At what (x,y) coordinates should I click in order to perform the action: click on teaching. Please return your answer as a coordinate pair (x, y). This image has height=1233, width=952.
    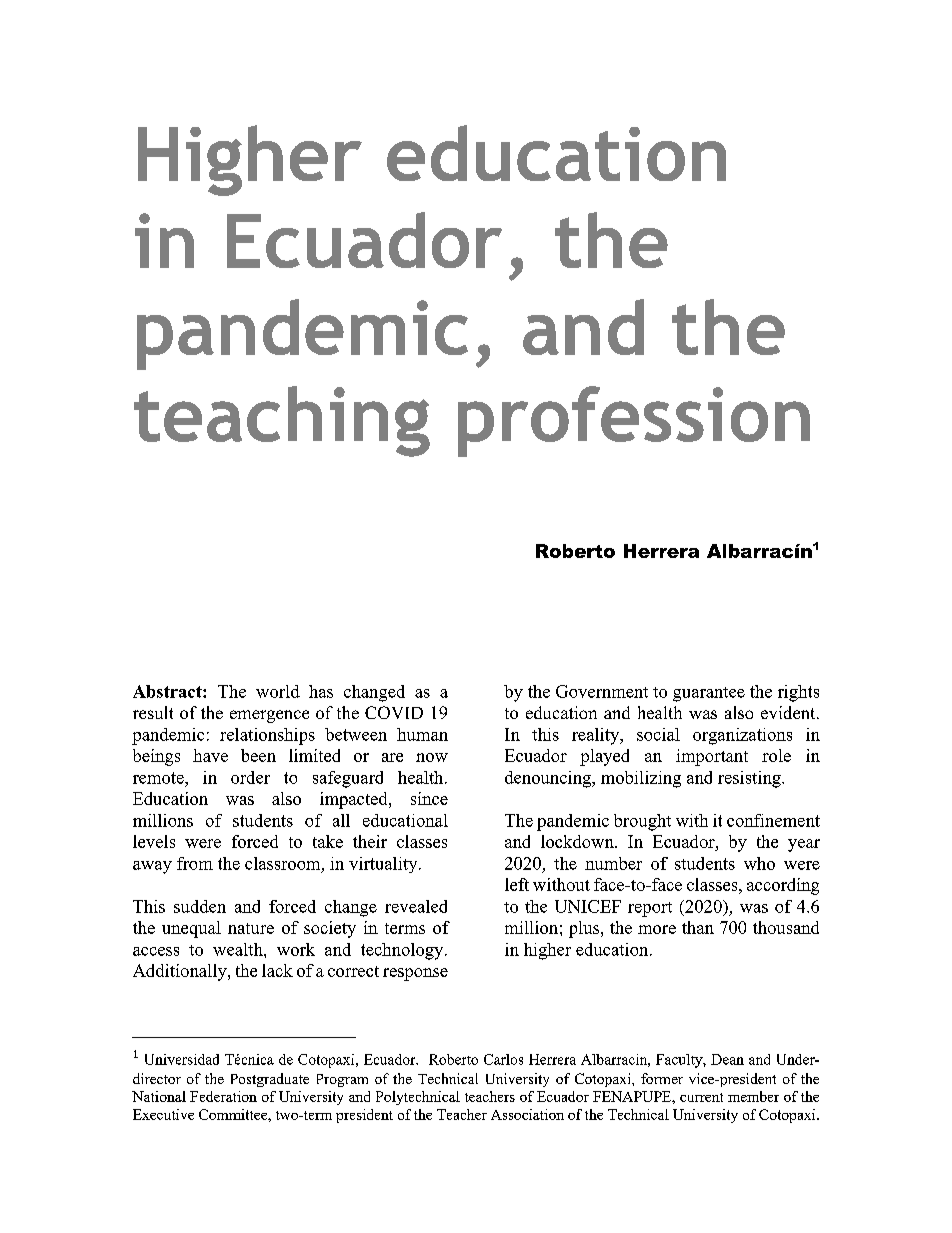
    Looking at the image, I should click on (282, 421).
